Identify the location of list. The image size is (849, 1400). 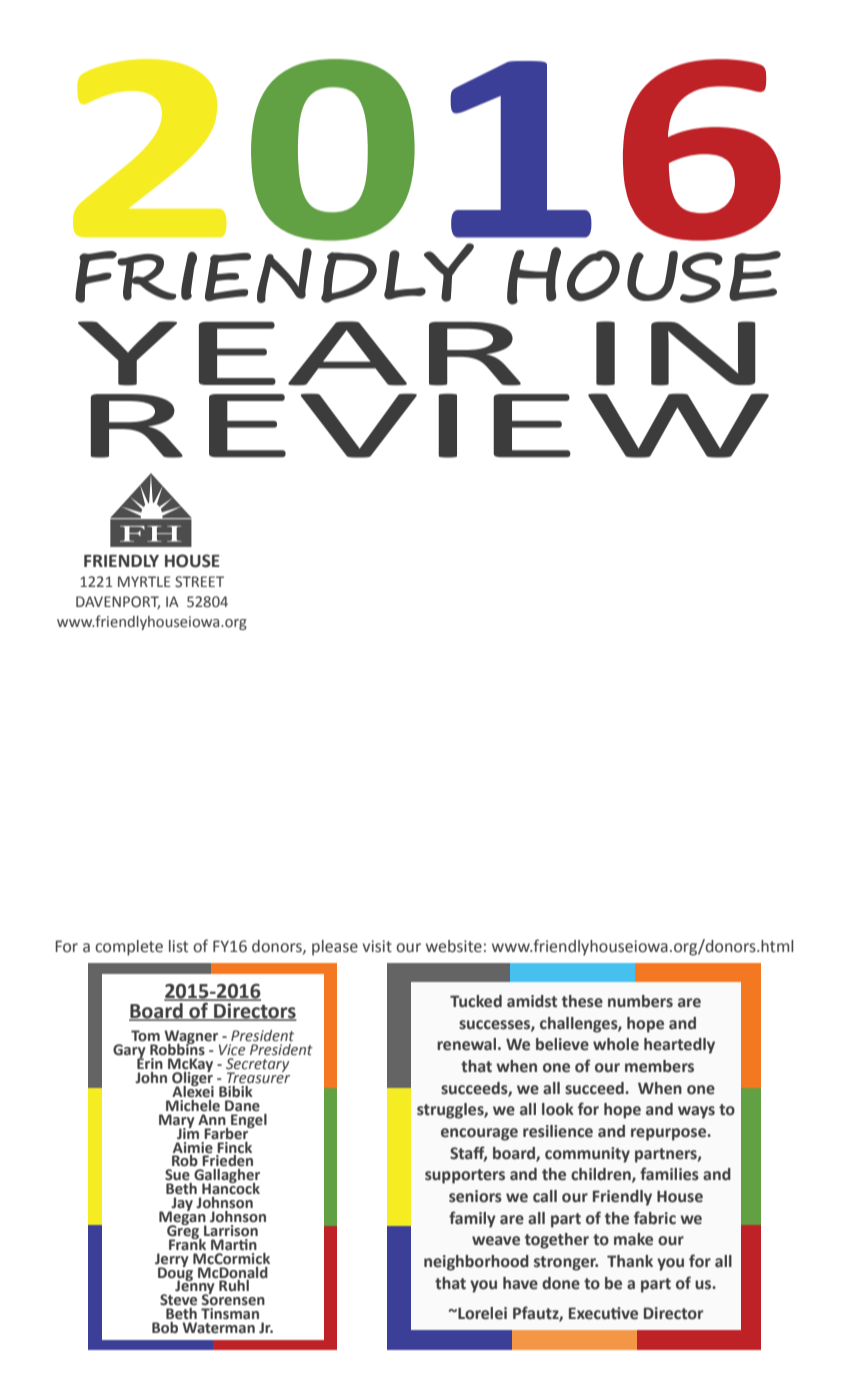
(178, 946).
